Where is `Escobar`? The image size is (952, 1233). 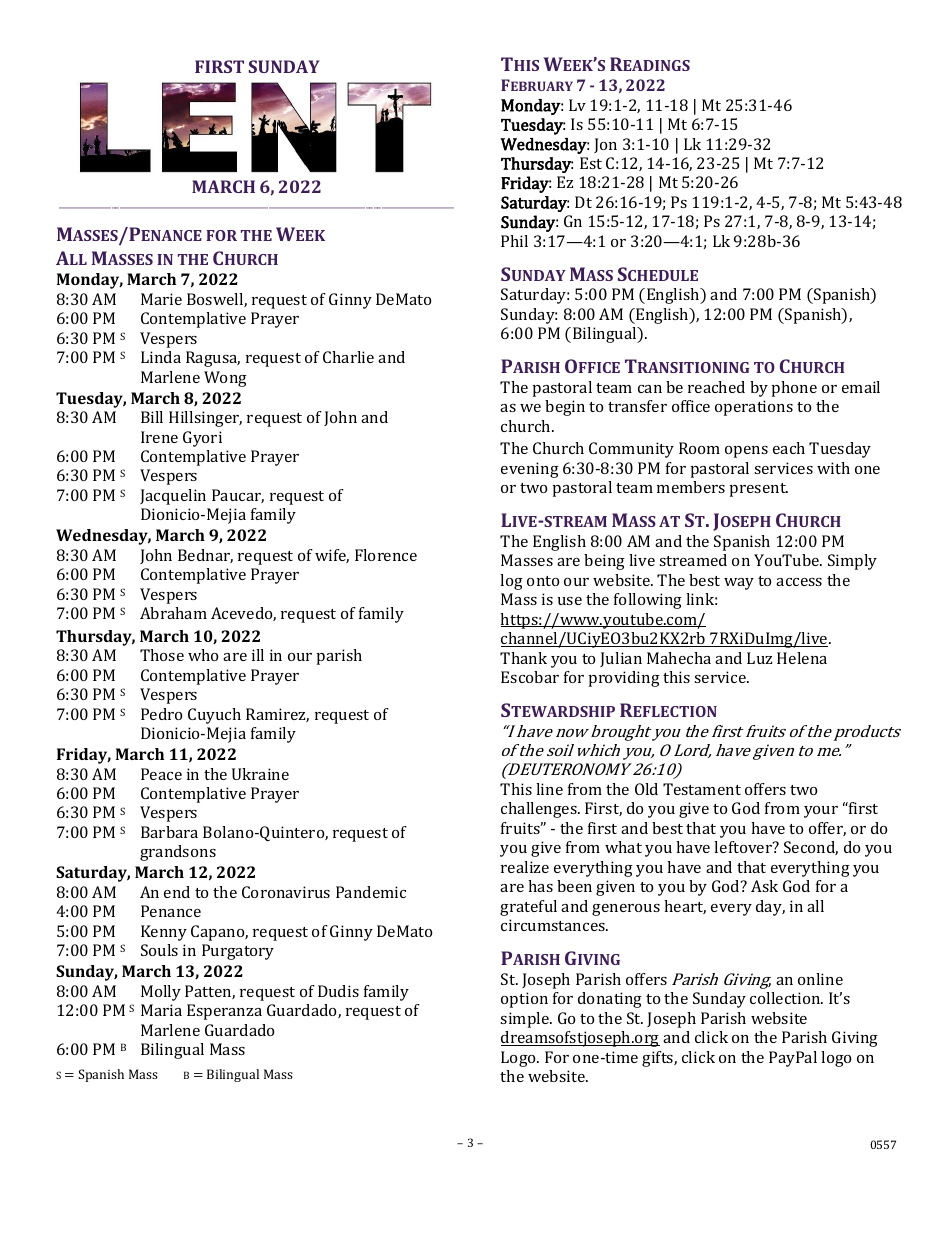
Escobar is located at coordinates (530, 677).
